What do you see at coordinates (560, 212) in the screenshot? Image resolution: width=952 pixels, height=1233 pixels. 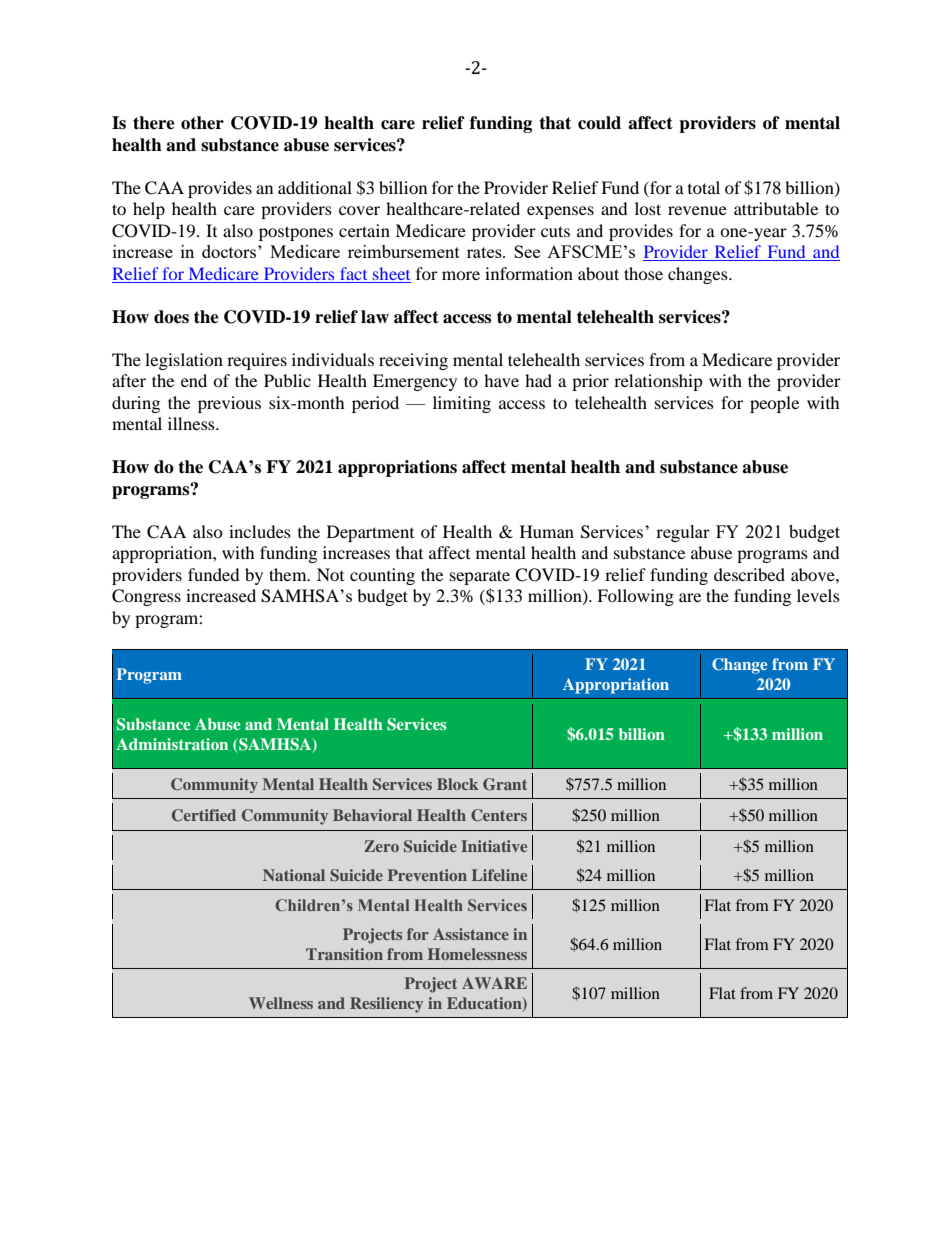 I see `expenses` at bounding box center [560, 212].
